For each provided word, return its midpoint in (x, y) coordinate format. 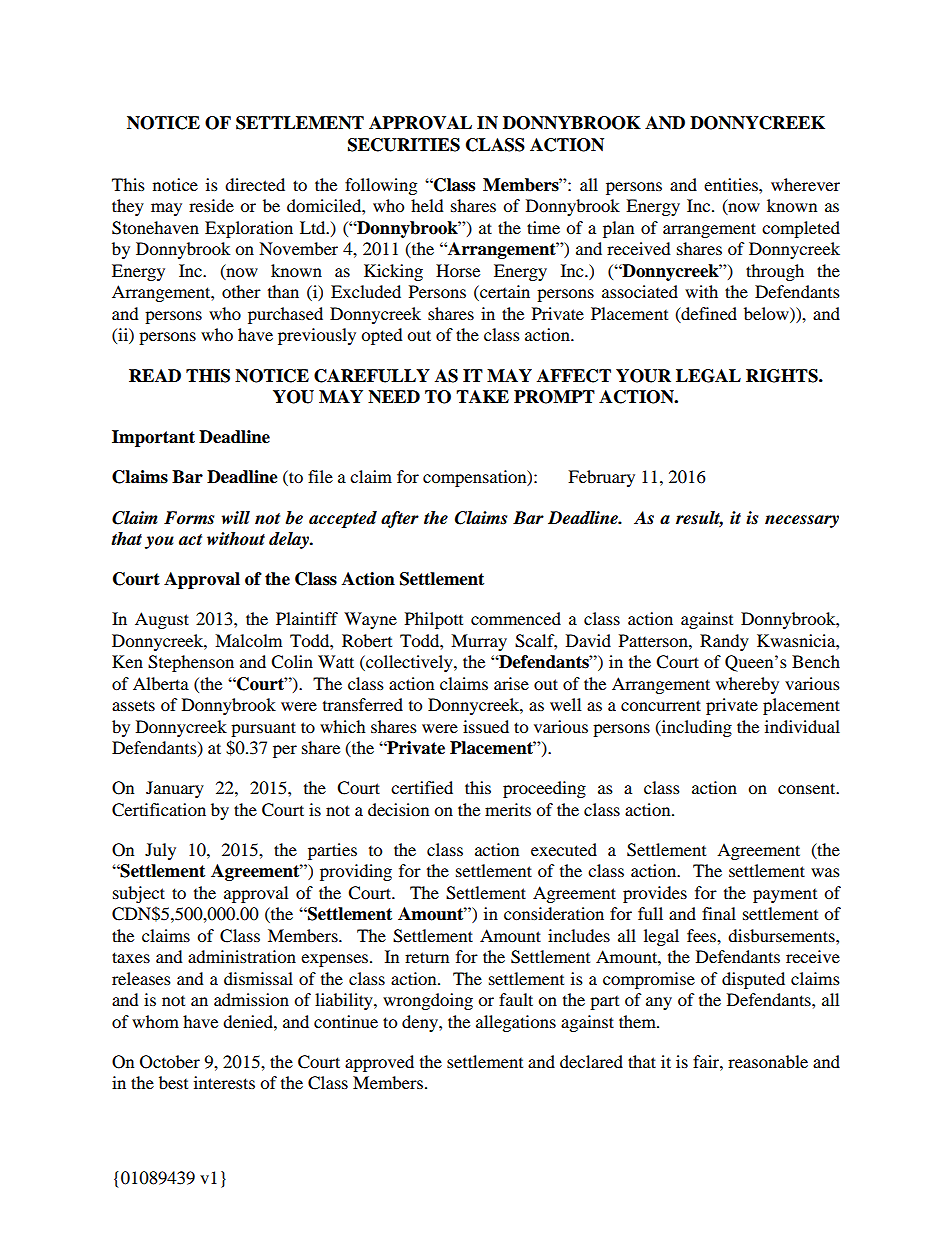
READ (155, 375)
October (170, 1062)
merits (508, 809)
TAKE (482, 396)
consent (808, 788)
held (427, 205)
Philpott (434, 620)
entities (732, 184)
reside (211, 205)
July (160, 851)
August (162, 620)
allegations (516, 1023)
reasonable (768, 1061)
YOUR (643, 376)
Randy (724, 642)
